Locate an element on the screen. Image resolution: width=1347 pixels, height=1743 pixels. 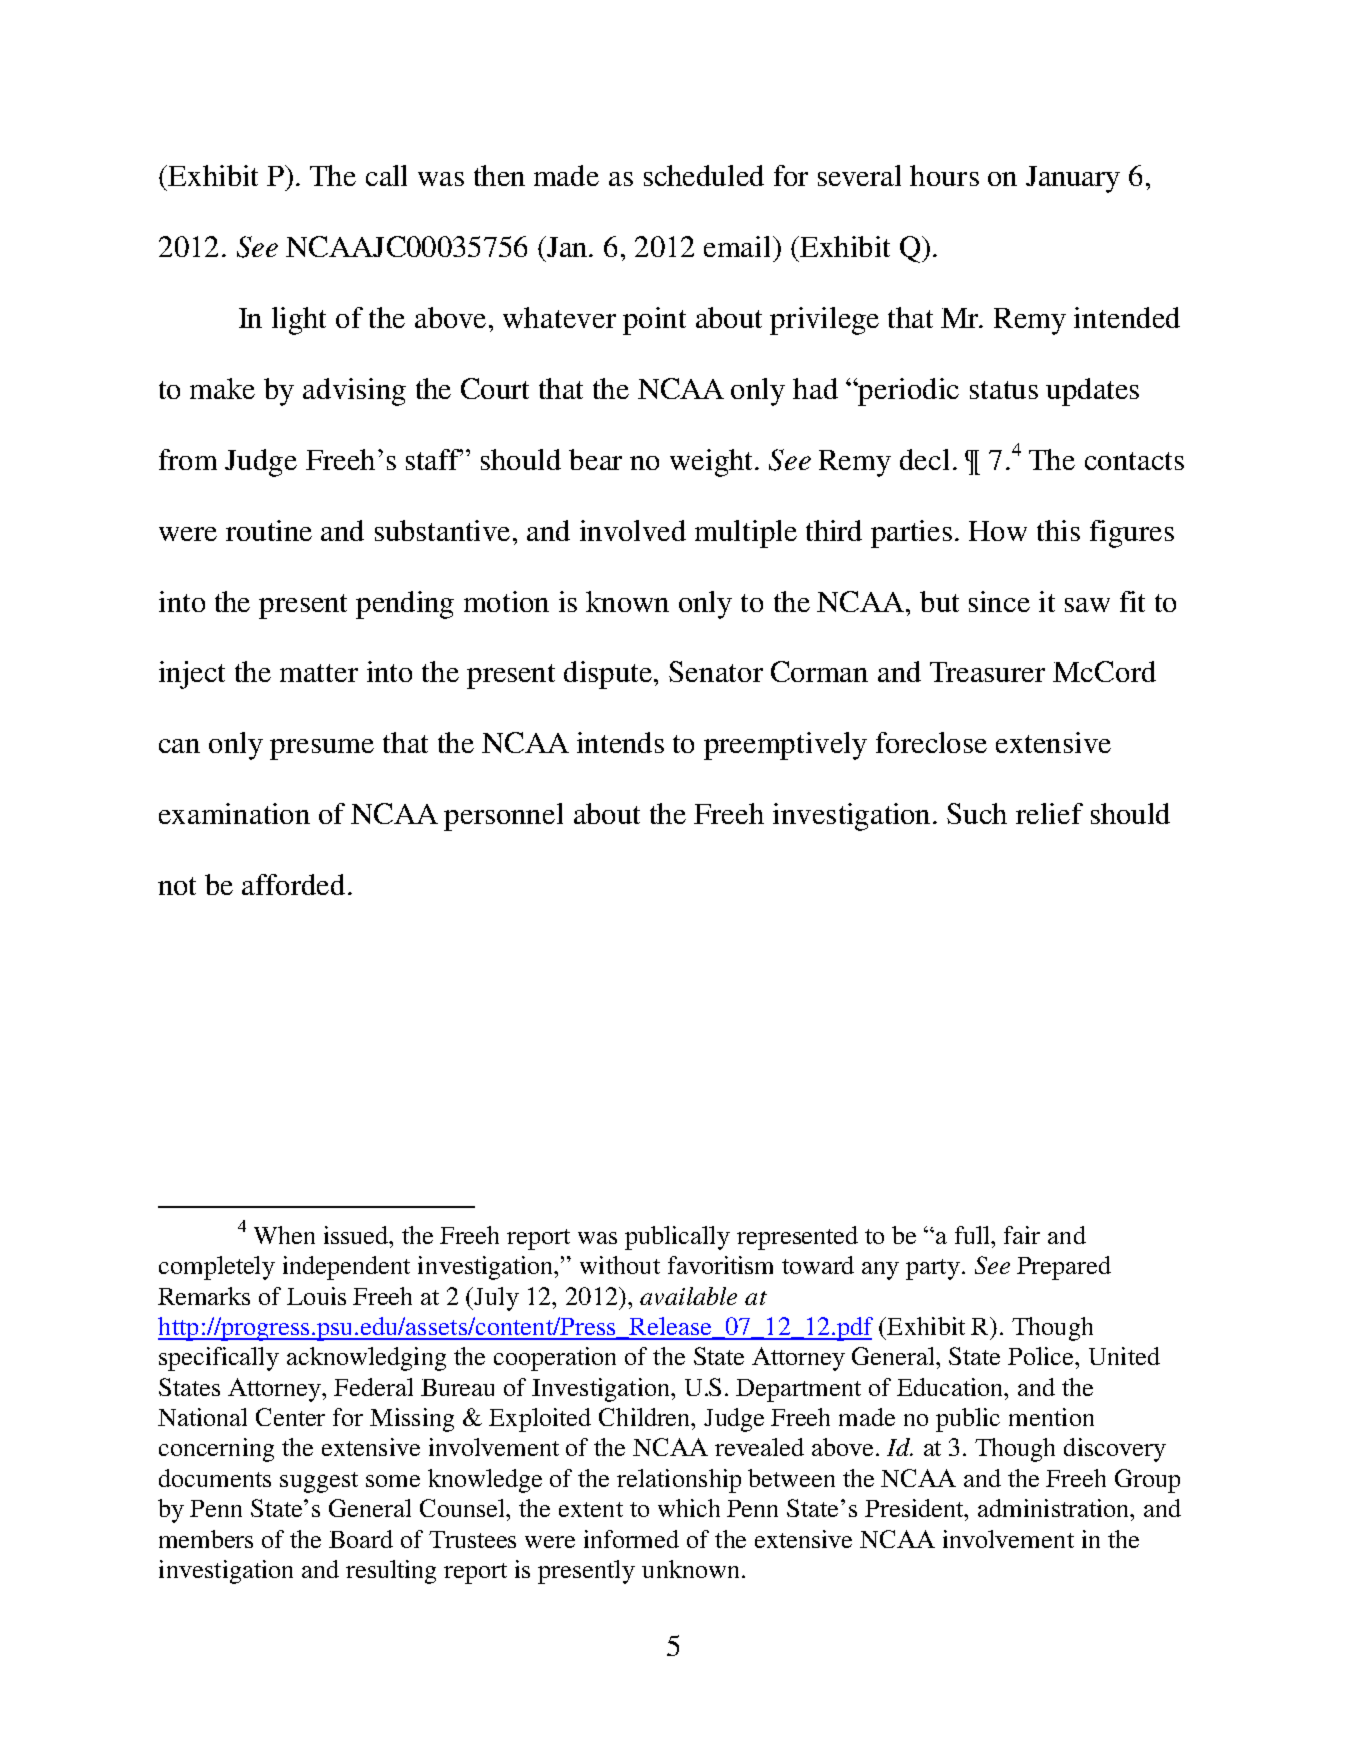
January is located at coordinates (1073, 179).
